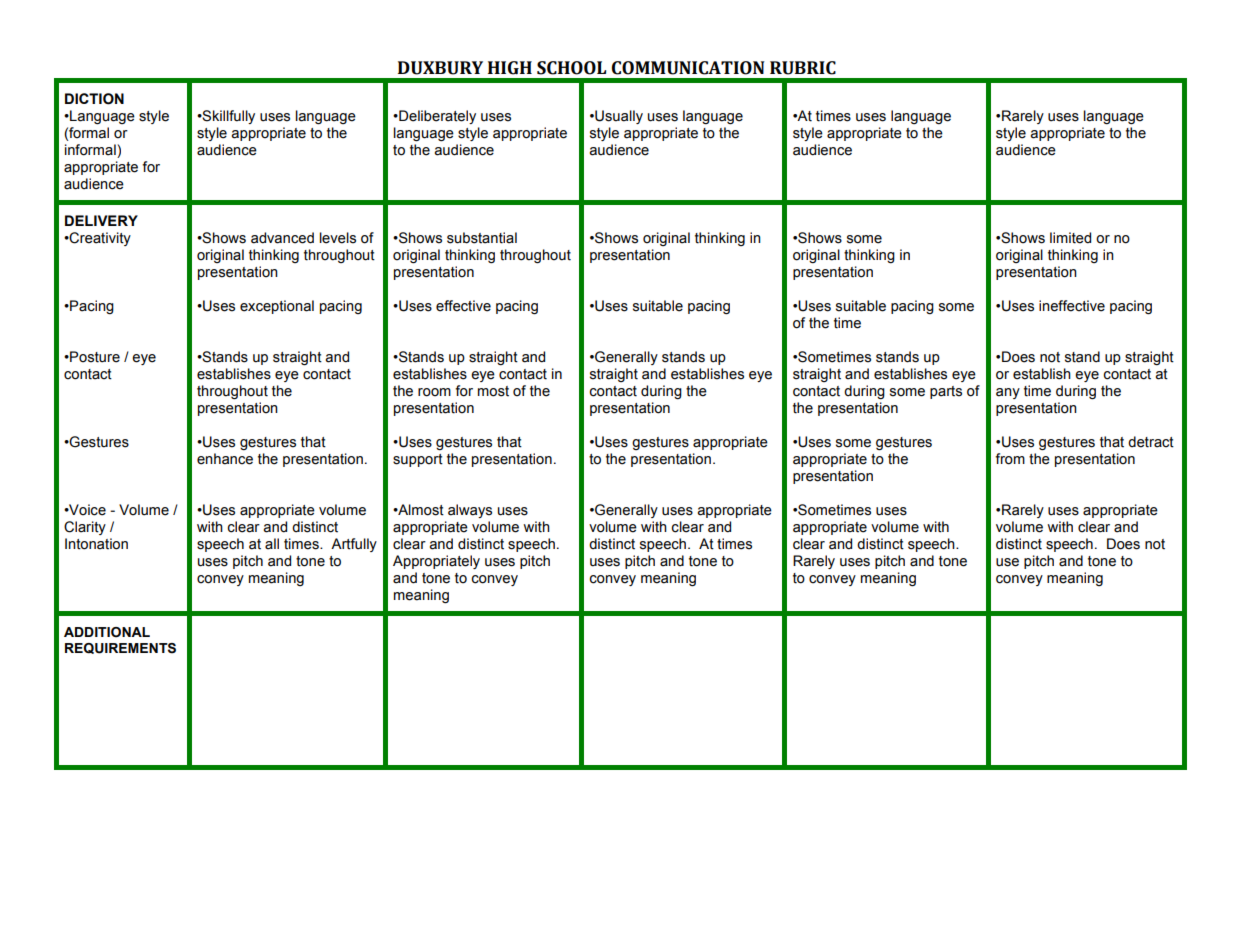 The width and height of the page is (1233, 952). Describe the element at coordinates (94, 357) in the page. I see `Posture` at that location.
